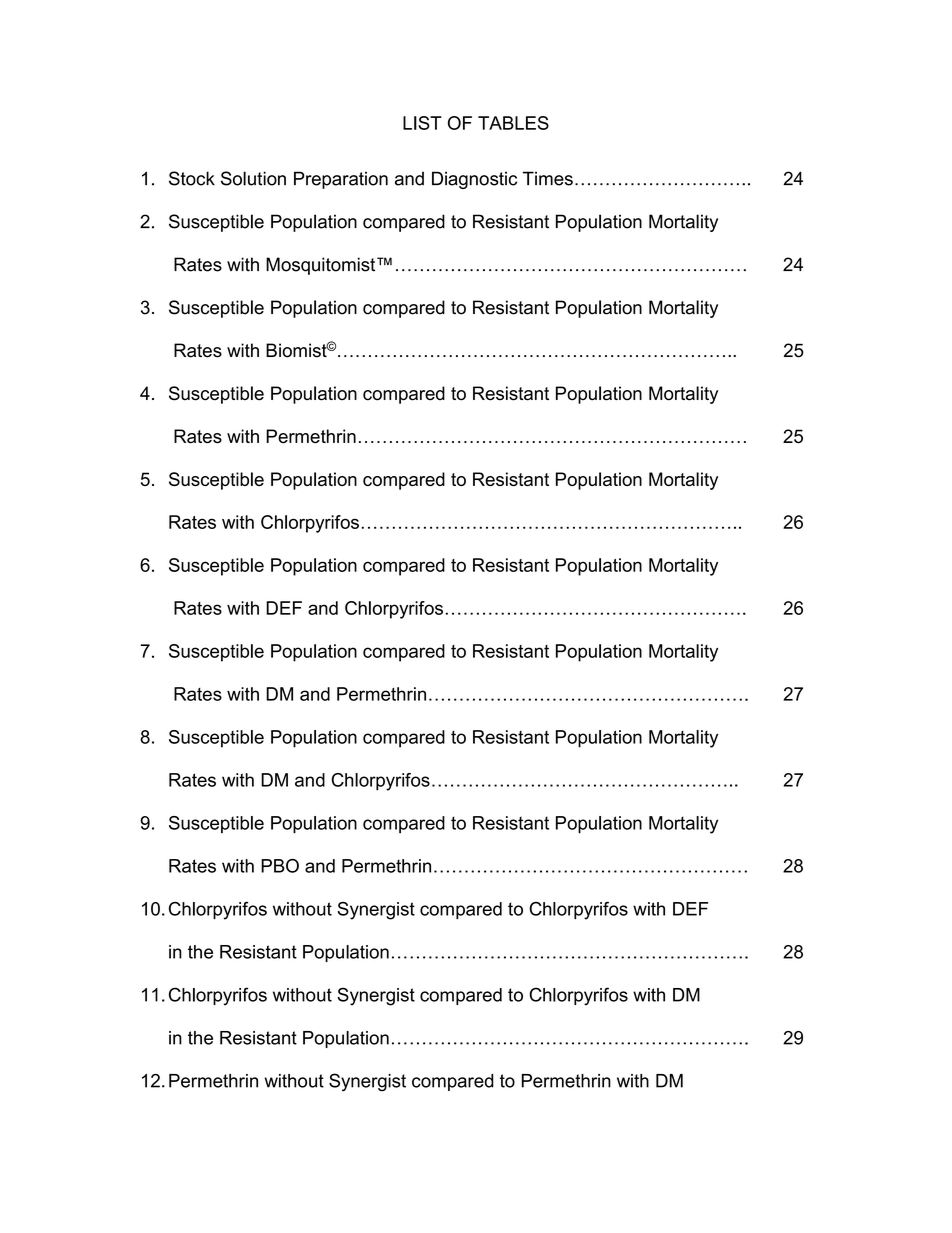 The height and width of the image is (1233, 952). I want to click on Solution, so click(253, 178).
